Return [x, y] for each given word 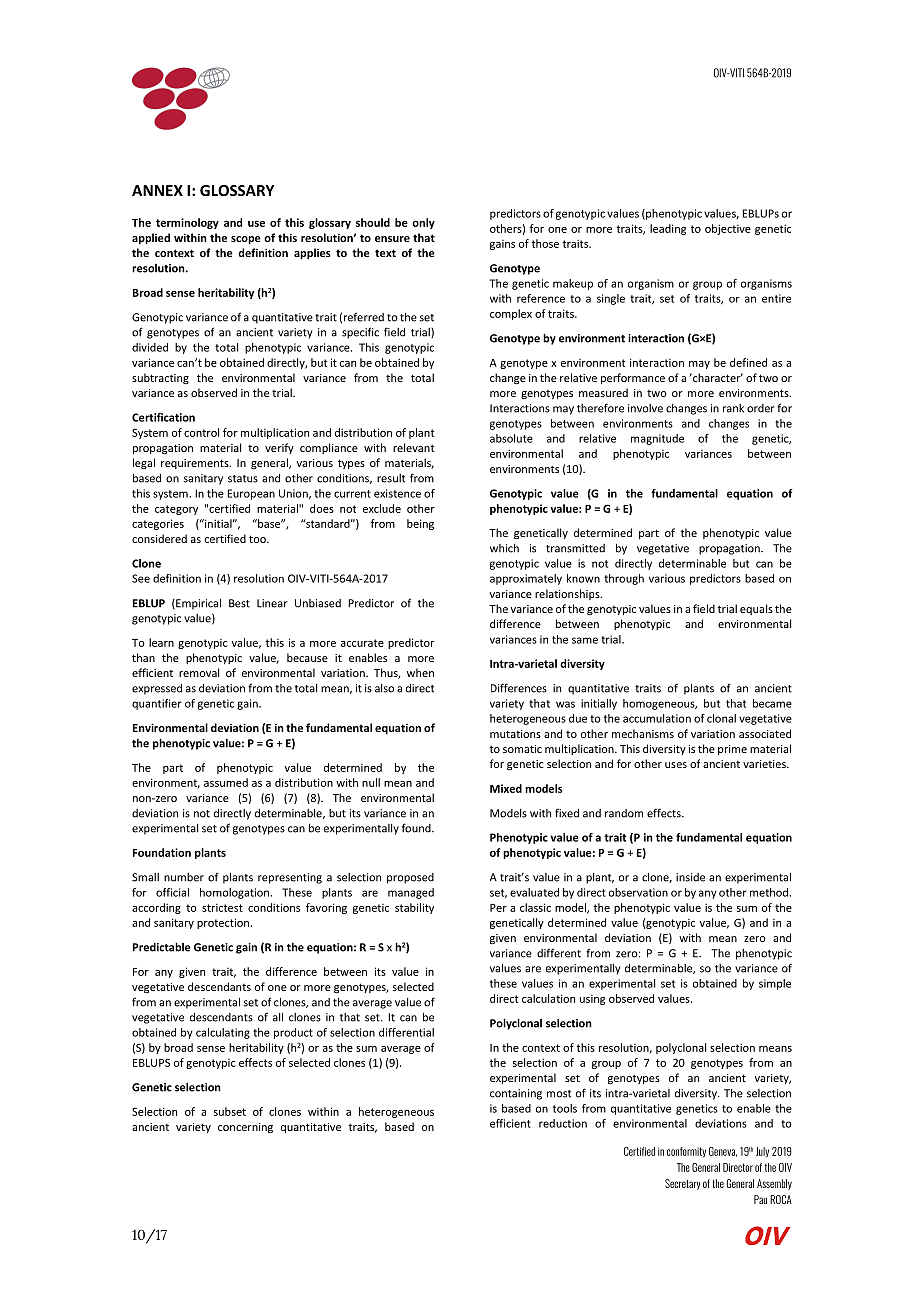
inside [690, 877]
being [420, 524]
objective [728, 229]
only [423, 223]
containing [516, 1094]
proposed [410, 878]
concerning [245, 1128]
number [184, 877]
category [176, 510]
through [624, 579]
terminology [187, 223]
